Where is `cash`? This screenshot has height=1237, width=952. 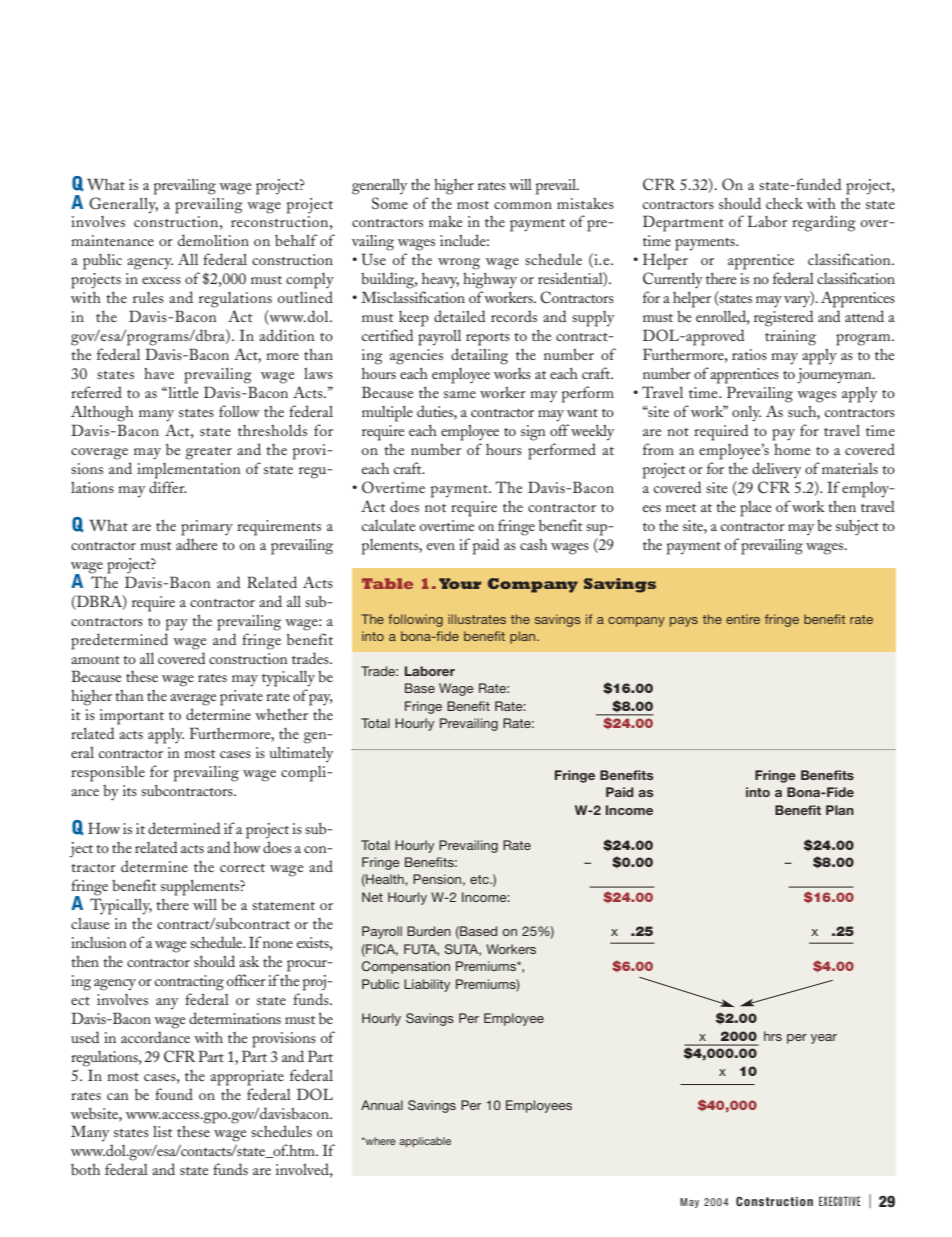
cash is located at coordinates (533, 544).
